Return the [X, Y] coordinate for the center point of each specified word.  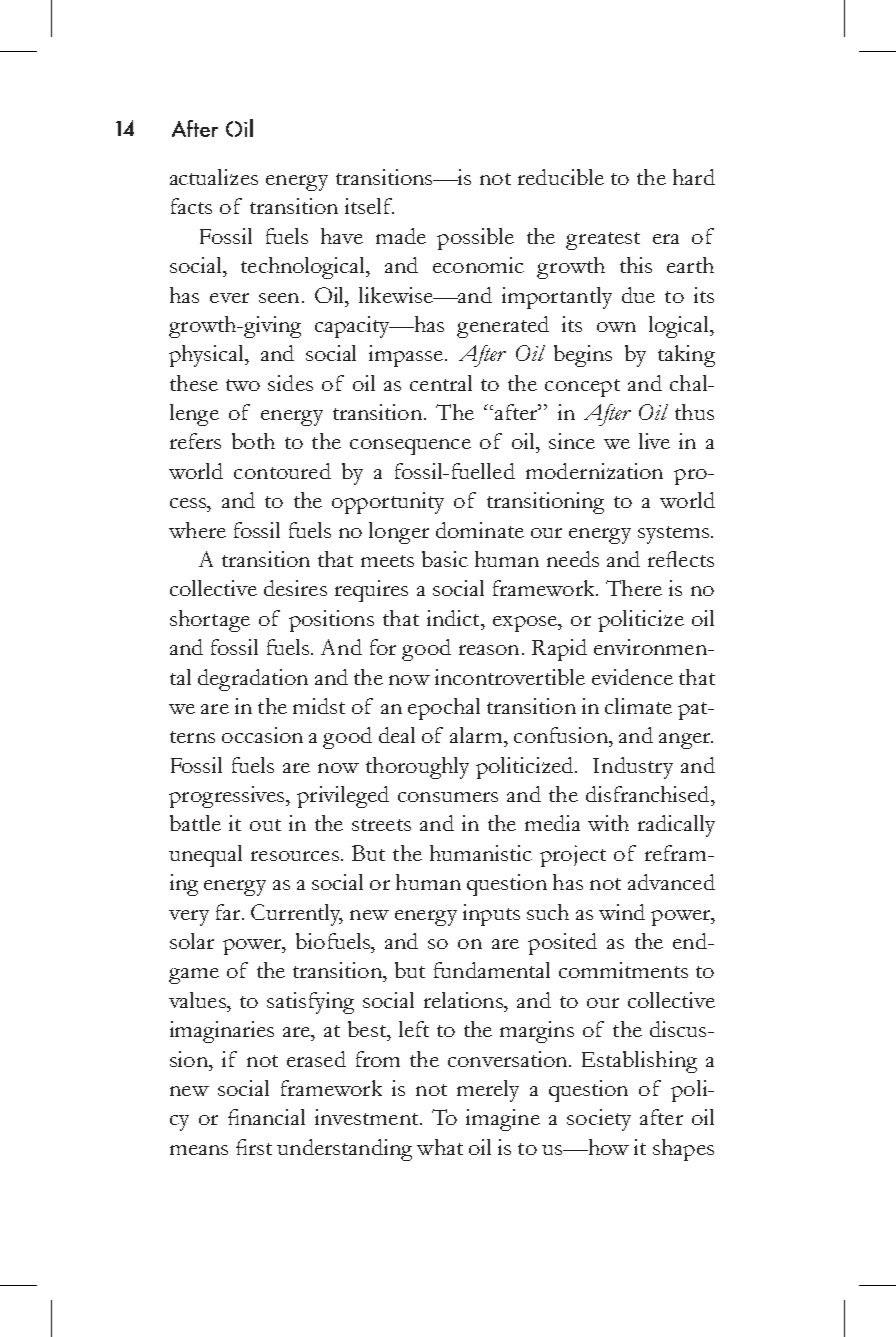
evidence [632, 677]
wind [622, 912]
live [654, 441]
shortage [210, 621]
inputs [491, 915]
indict [454, 618]
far [229, 912]
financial [266, 1117]
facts [191, 206]
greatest [603, 241]
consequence [410, 447]
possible [475, 239]
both [253, 441]
